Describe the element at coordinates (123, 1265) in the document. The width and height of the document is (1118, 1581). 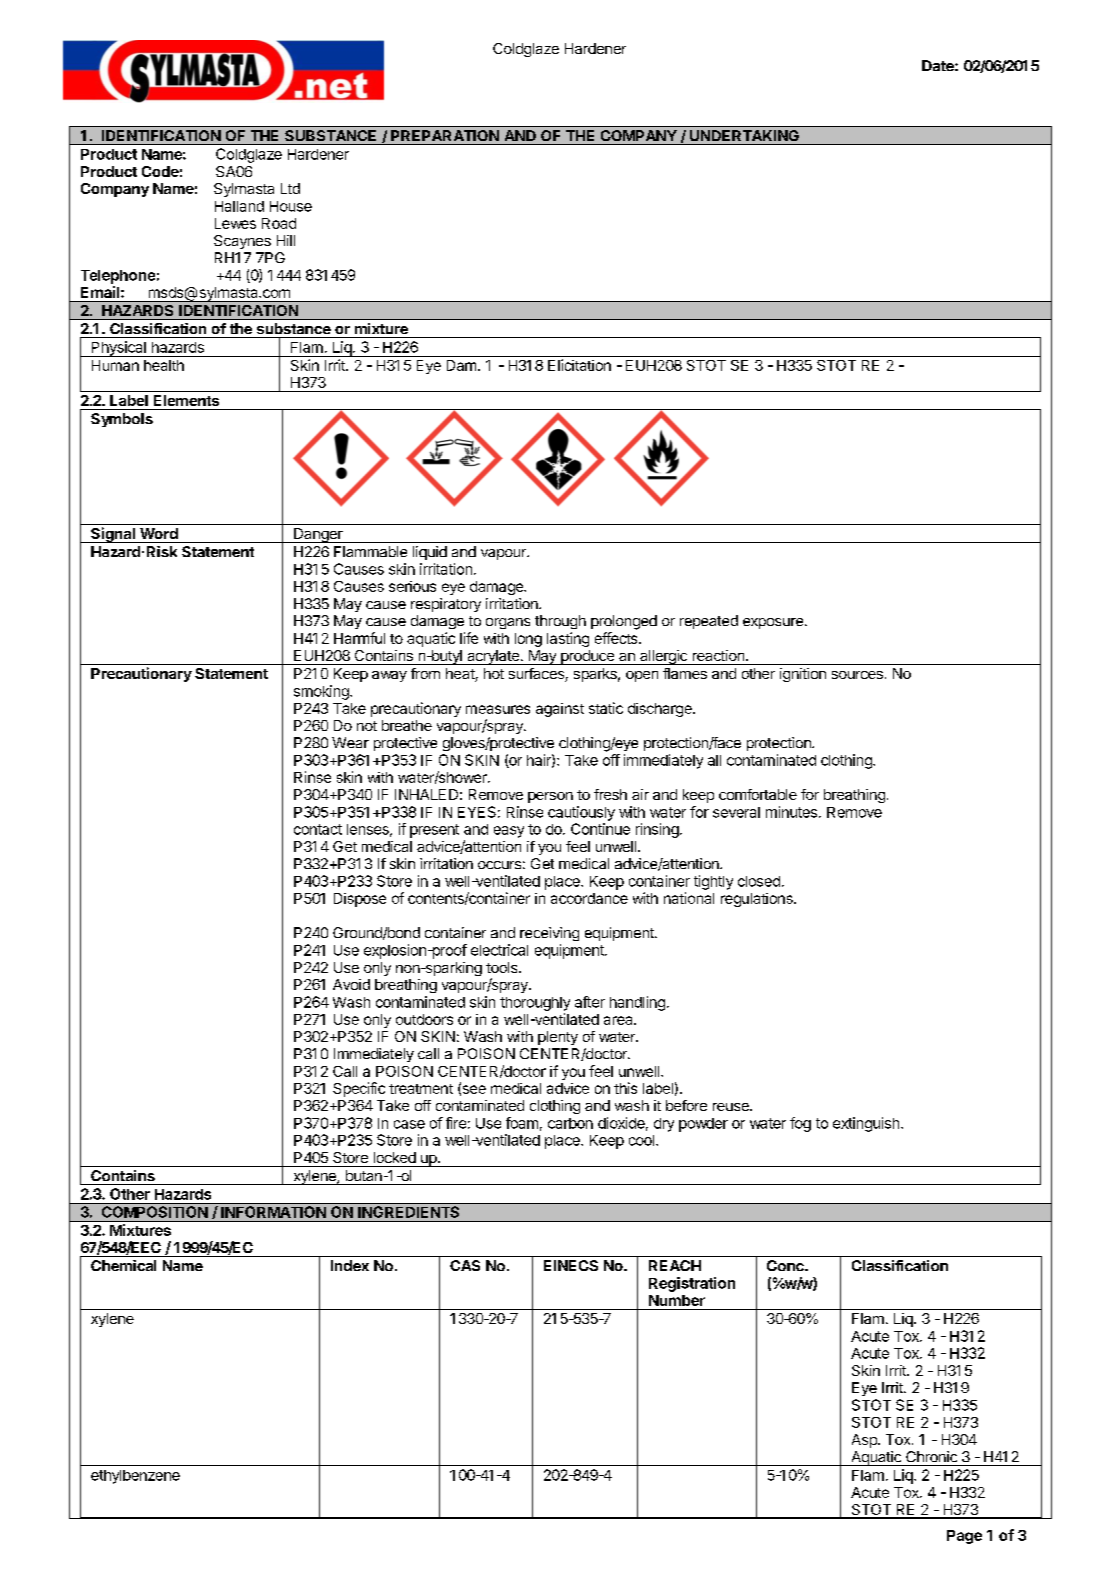
I see `Chemical` at that location.
